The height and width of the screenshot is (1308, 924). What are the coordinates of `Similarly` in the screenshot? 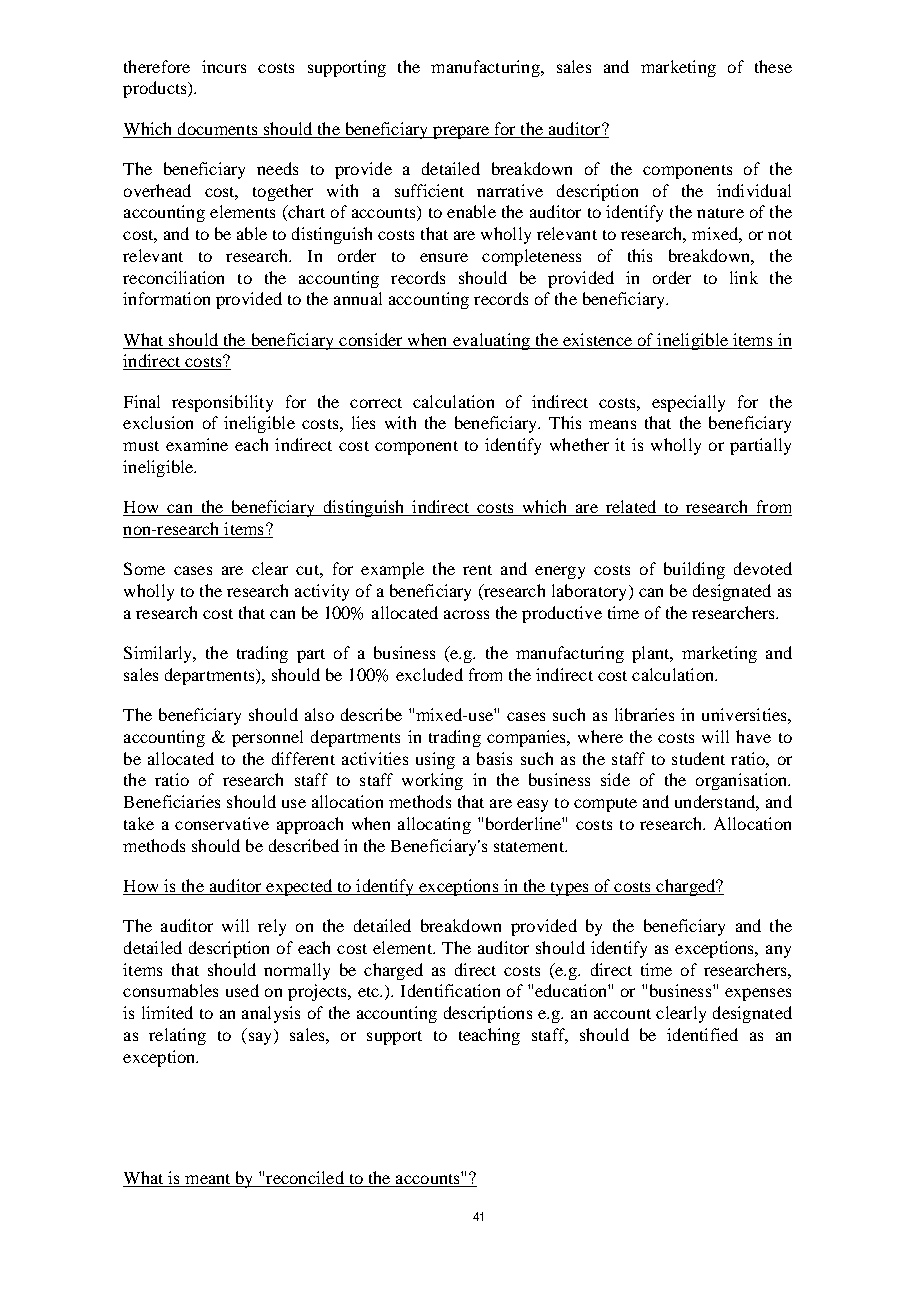 It's located at (159, 654).
